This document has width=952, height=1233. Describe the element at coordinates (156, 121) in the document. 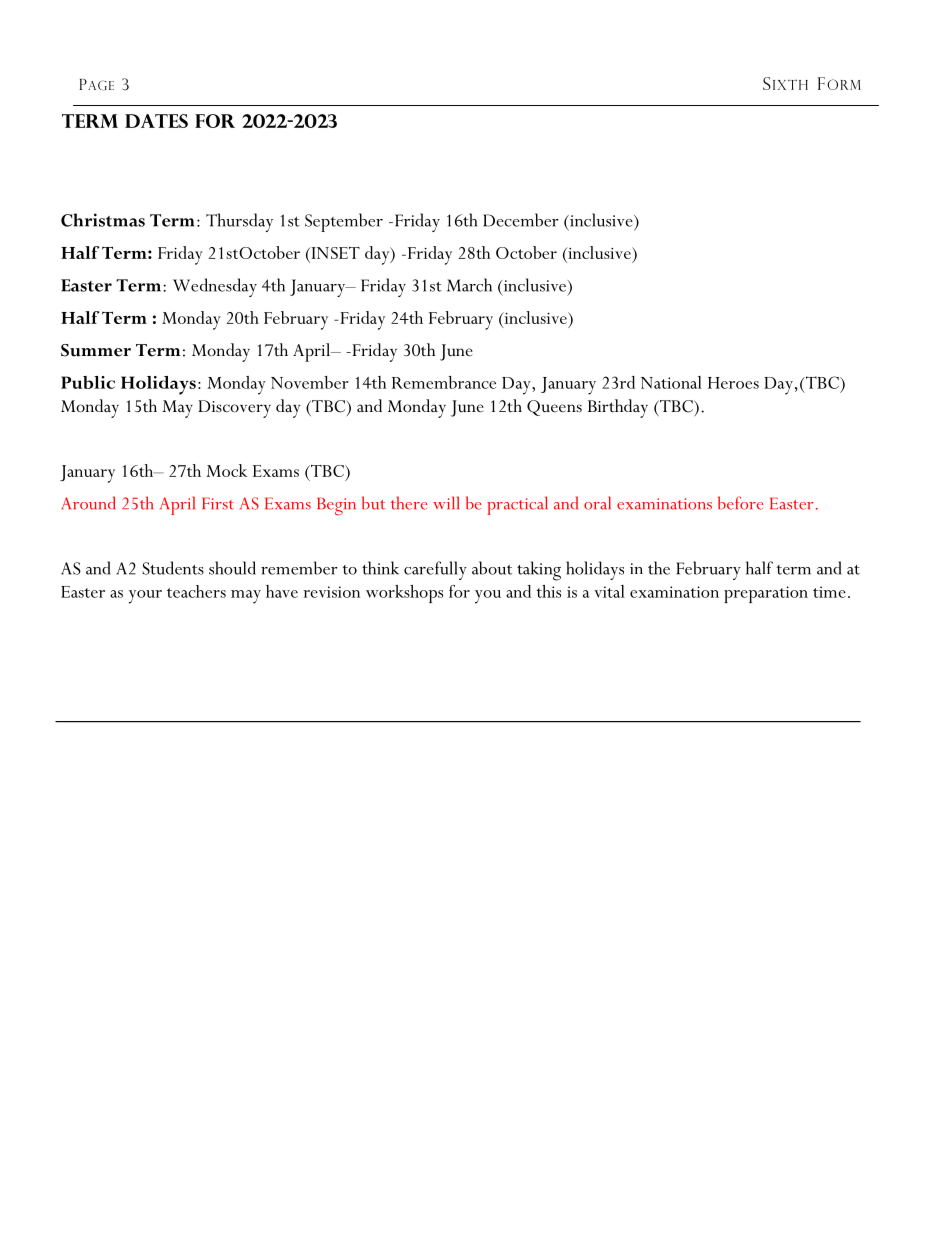

I see `Dates` at that location.
